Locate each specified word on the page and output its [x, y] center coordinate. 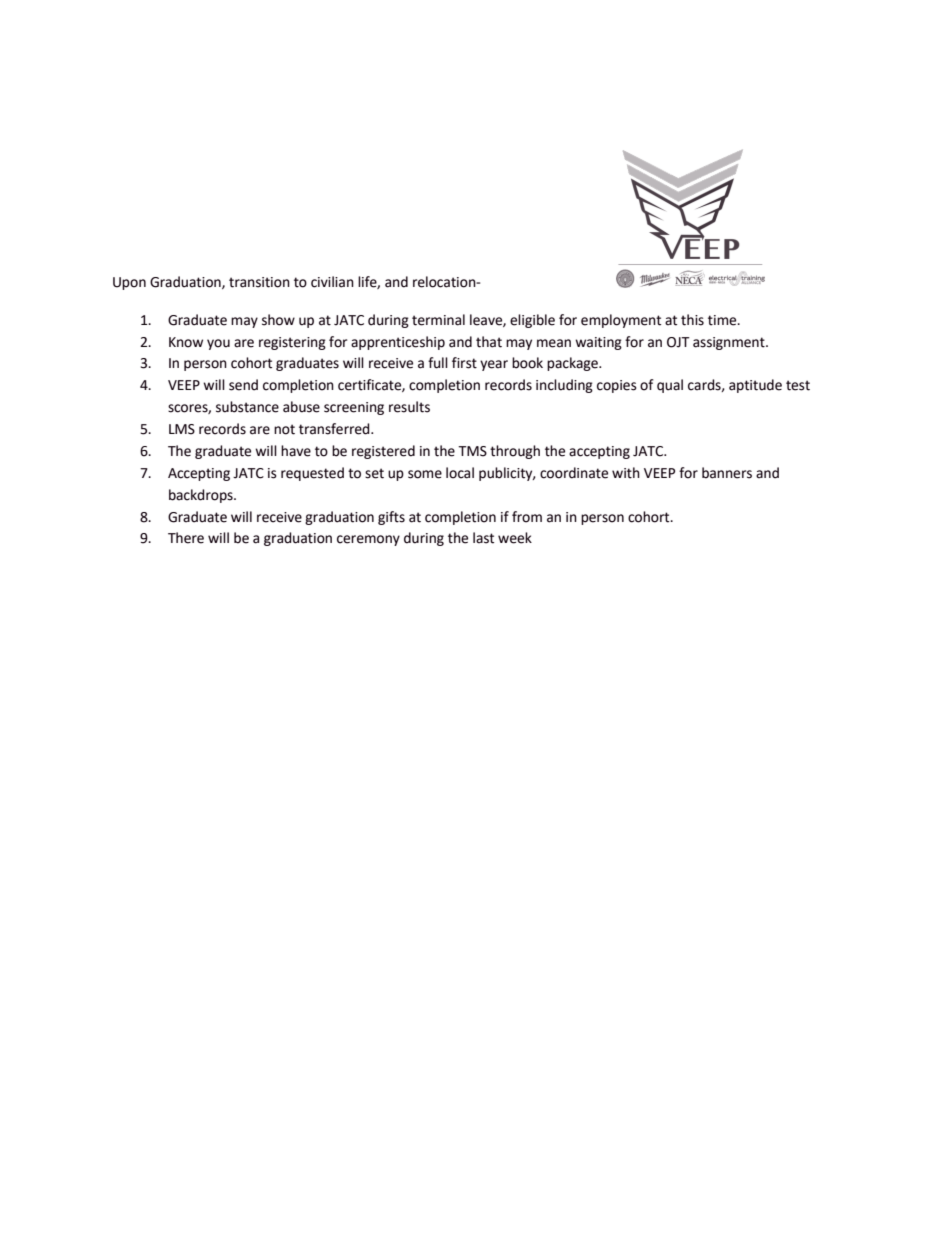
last [483, 538]
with [626, 473]
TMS [472, 451]
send [243, 385]
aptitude [755, 386]
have [296, 451]
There [186, 538]
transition [259, 282]
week [515, 538]
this [692, 320]
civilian [332, 282]
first [464, 363]
